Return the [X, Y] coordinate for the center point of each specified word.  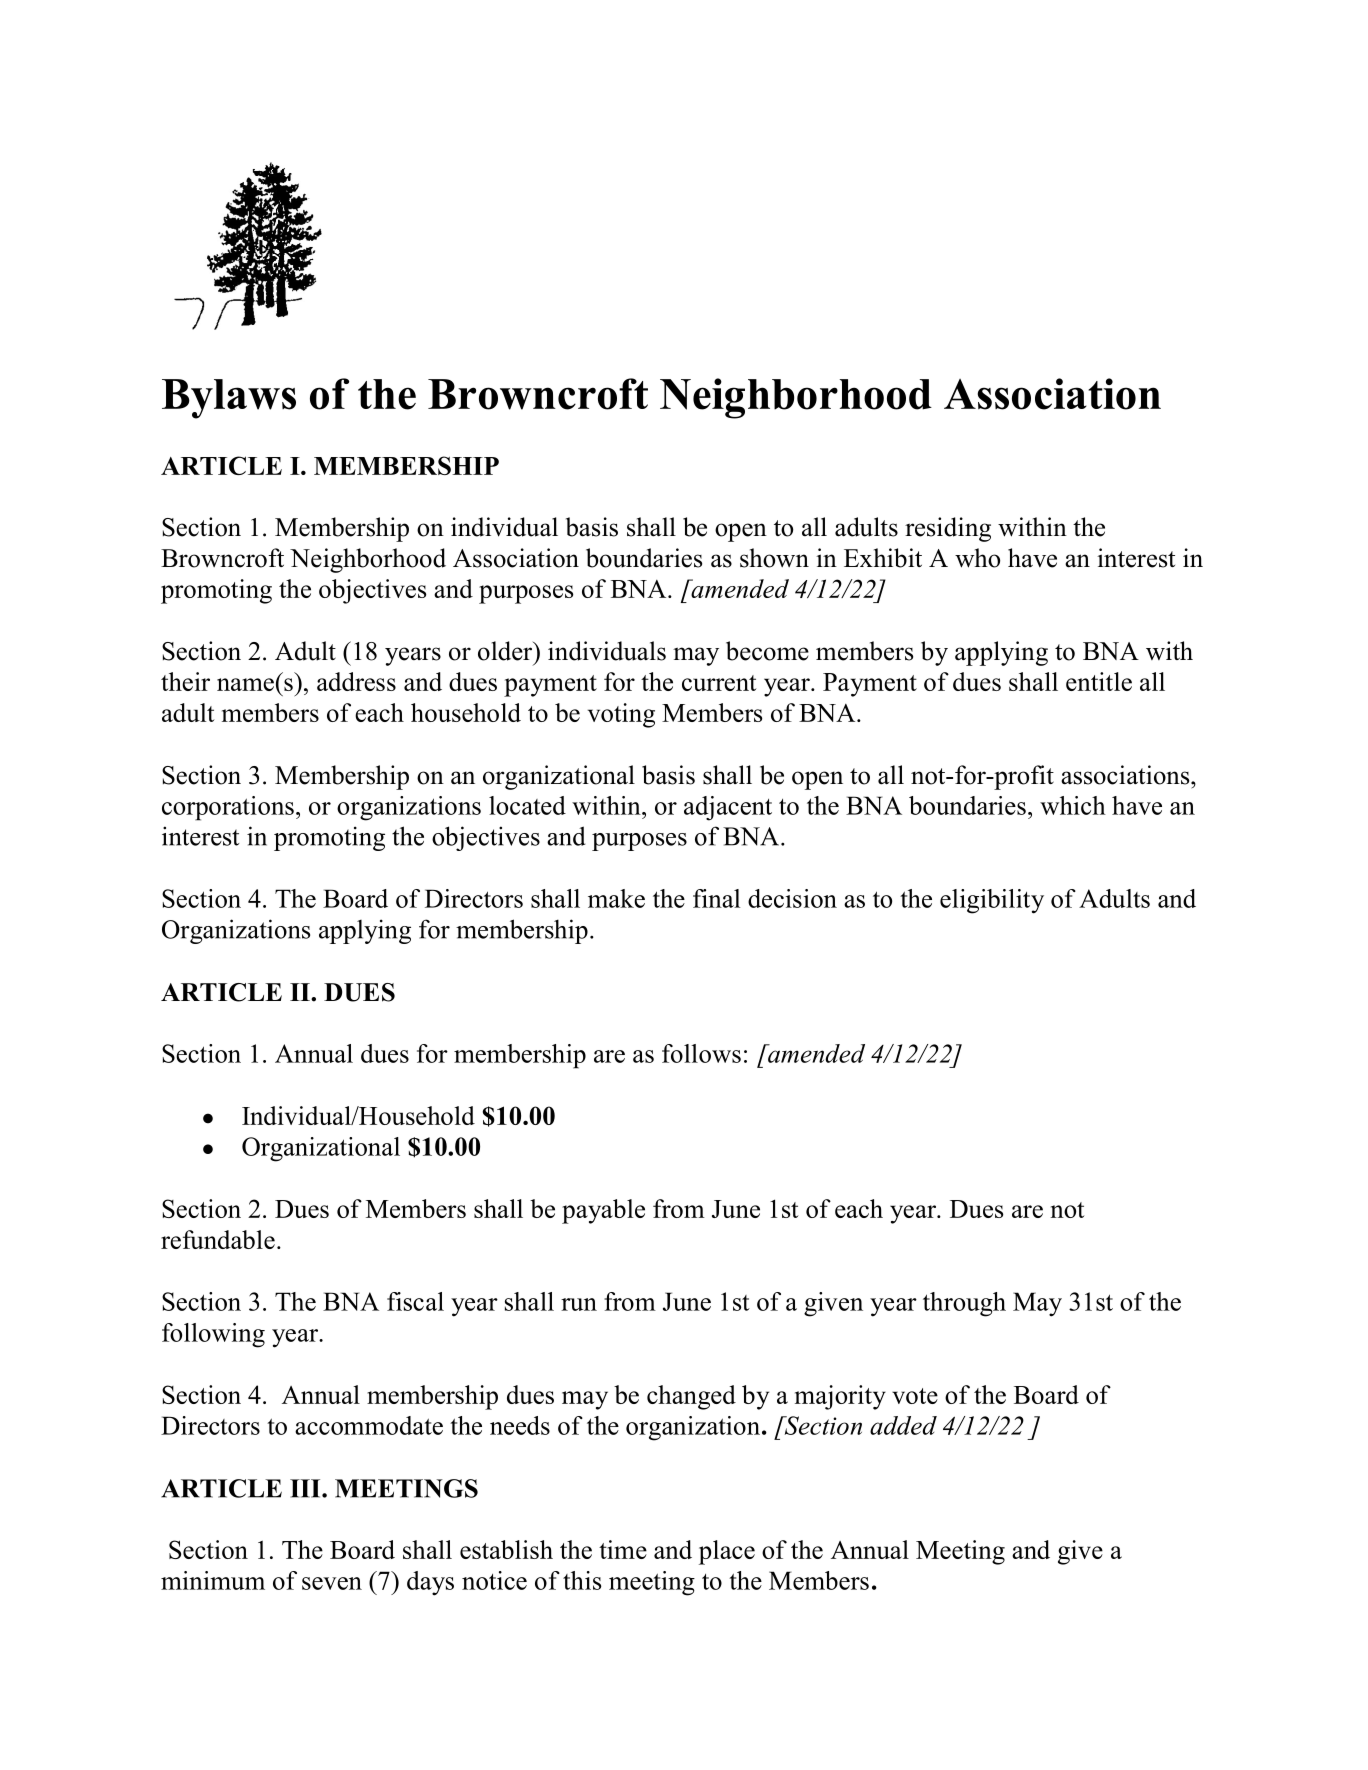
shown [774, 558]
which [1073, 805]
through [964, 1304]
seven [332, 1583]
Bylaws [229, 399]
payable [603, 1211]
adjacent [728, 808]
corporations [228, 808]
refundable [218, 1239]
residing [948, 529]
